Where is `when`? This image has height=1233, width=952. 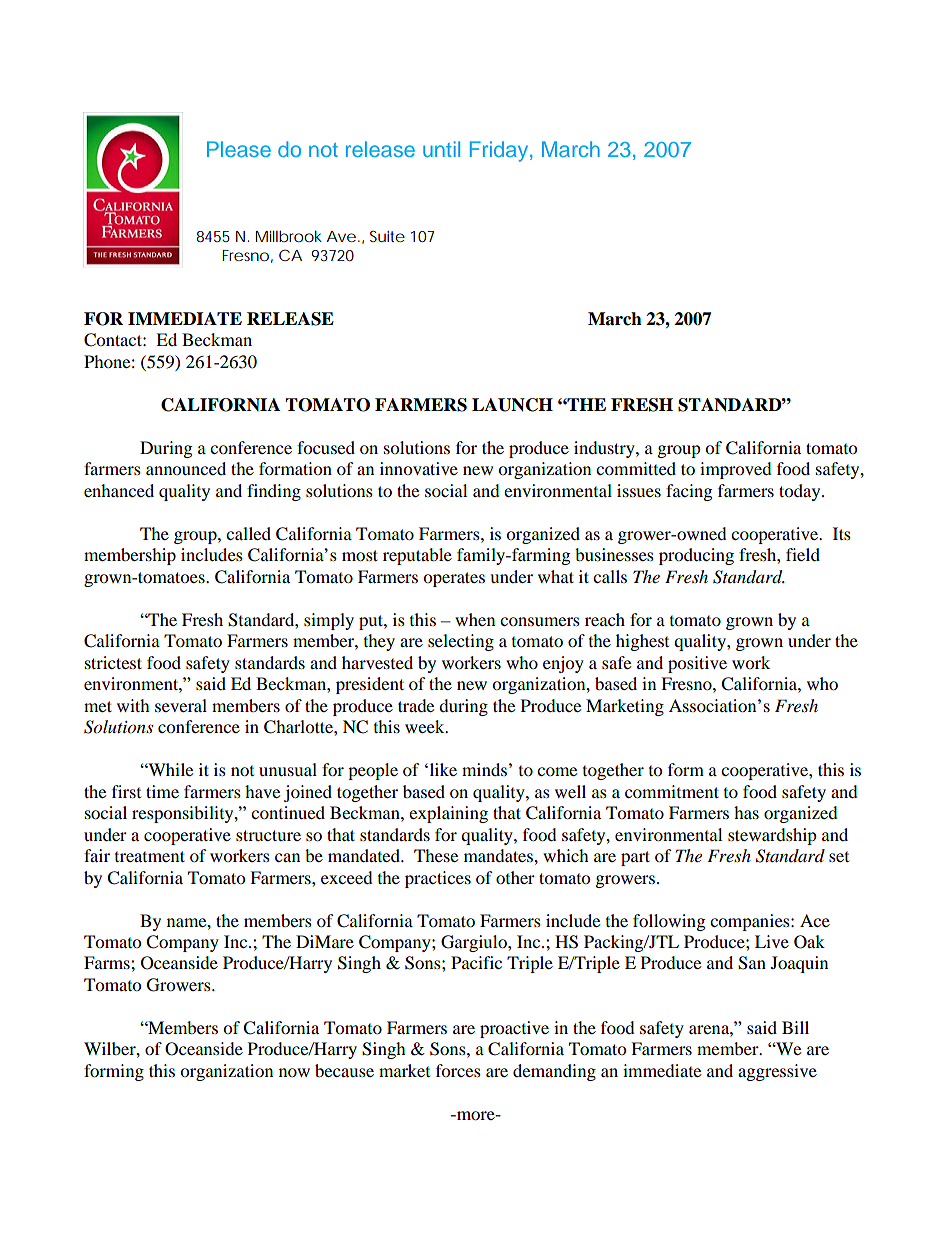
when is located at coordinates (475, 619).
